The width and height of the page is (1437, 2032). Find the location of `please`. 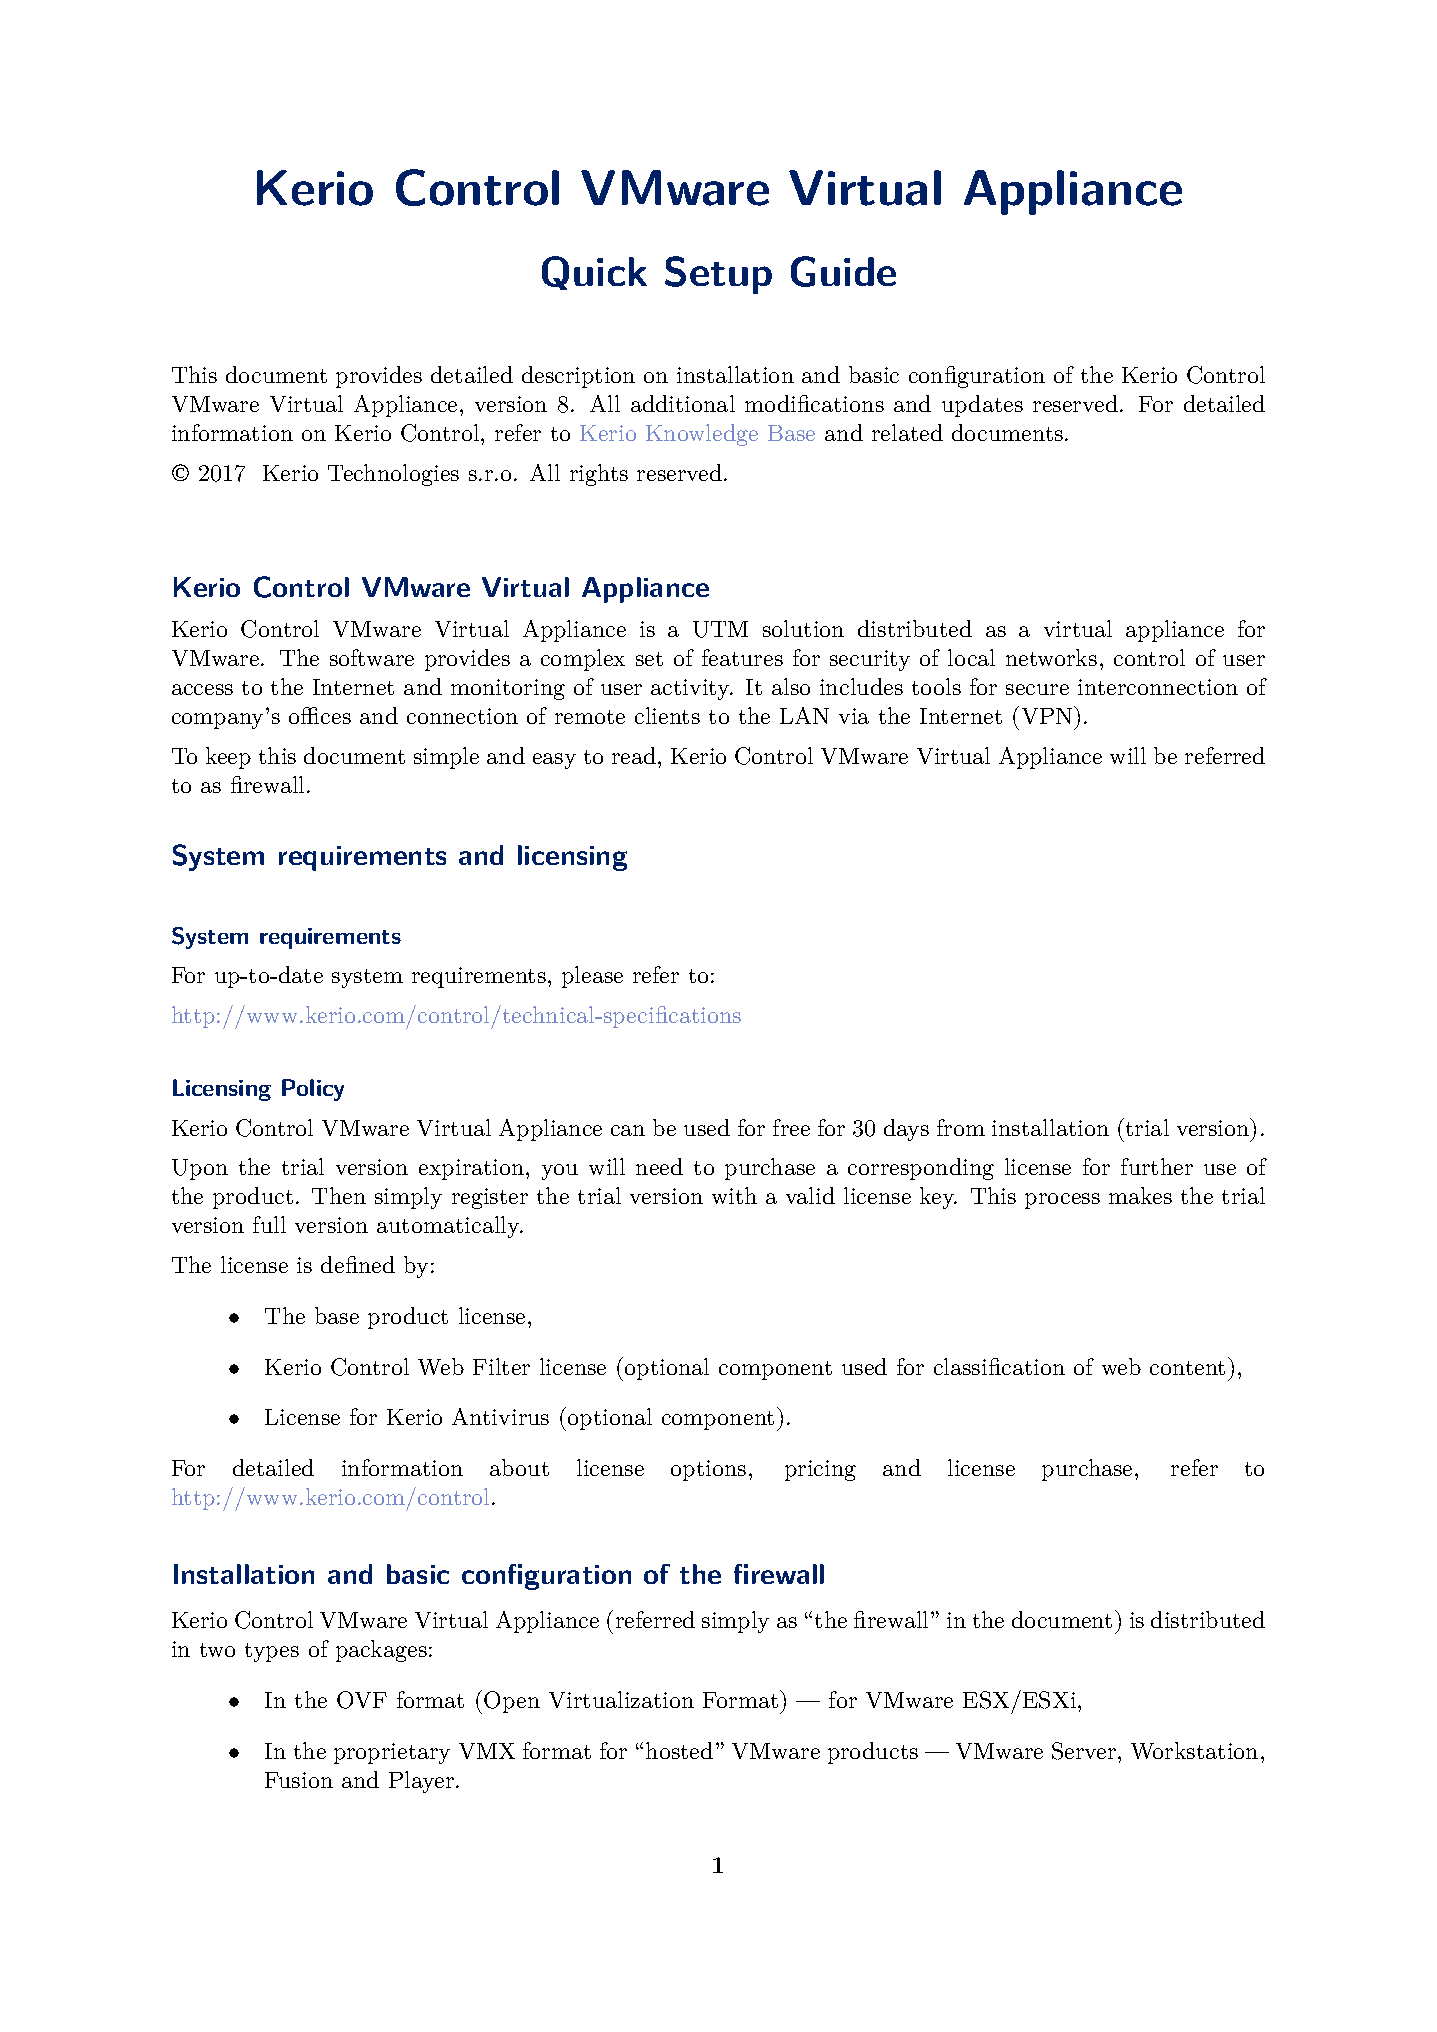

please is located at coordinates (592, 977).
